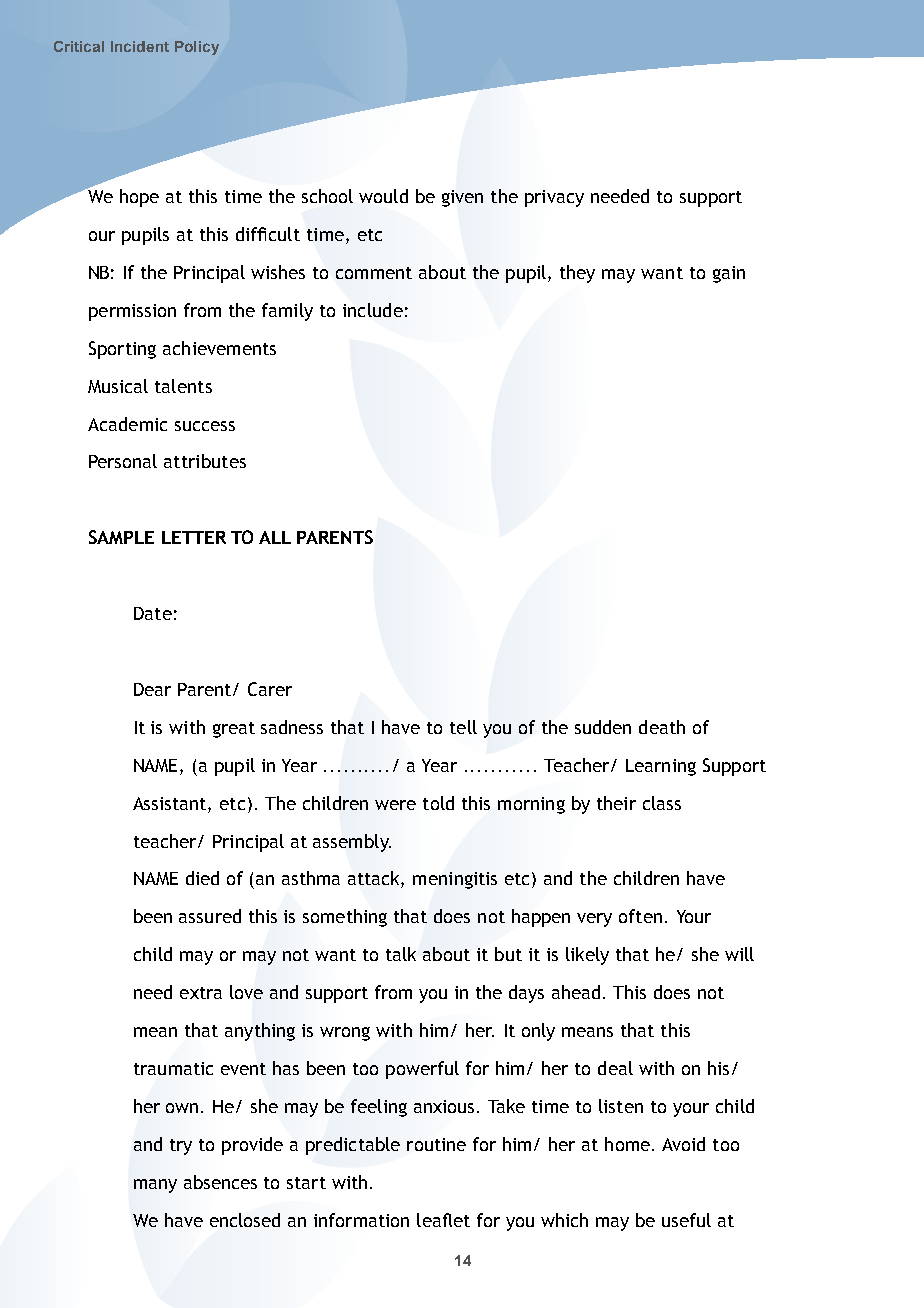  Describe the element at coordinates (662, 803) in the document. I see `class` at that location.
